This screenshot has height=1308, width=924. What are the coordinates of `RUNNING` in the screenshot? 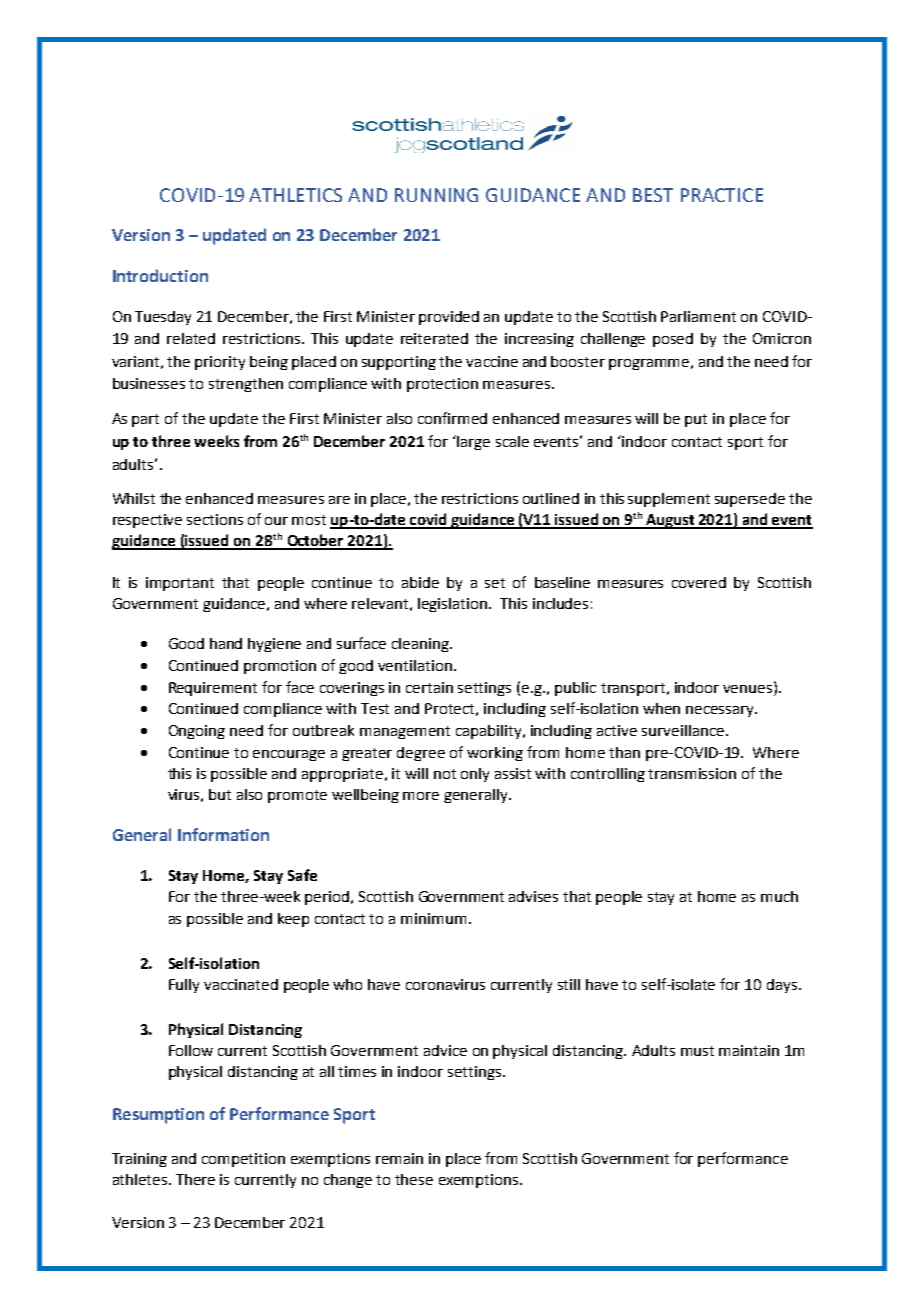 It's located at (436, 195).
